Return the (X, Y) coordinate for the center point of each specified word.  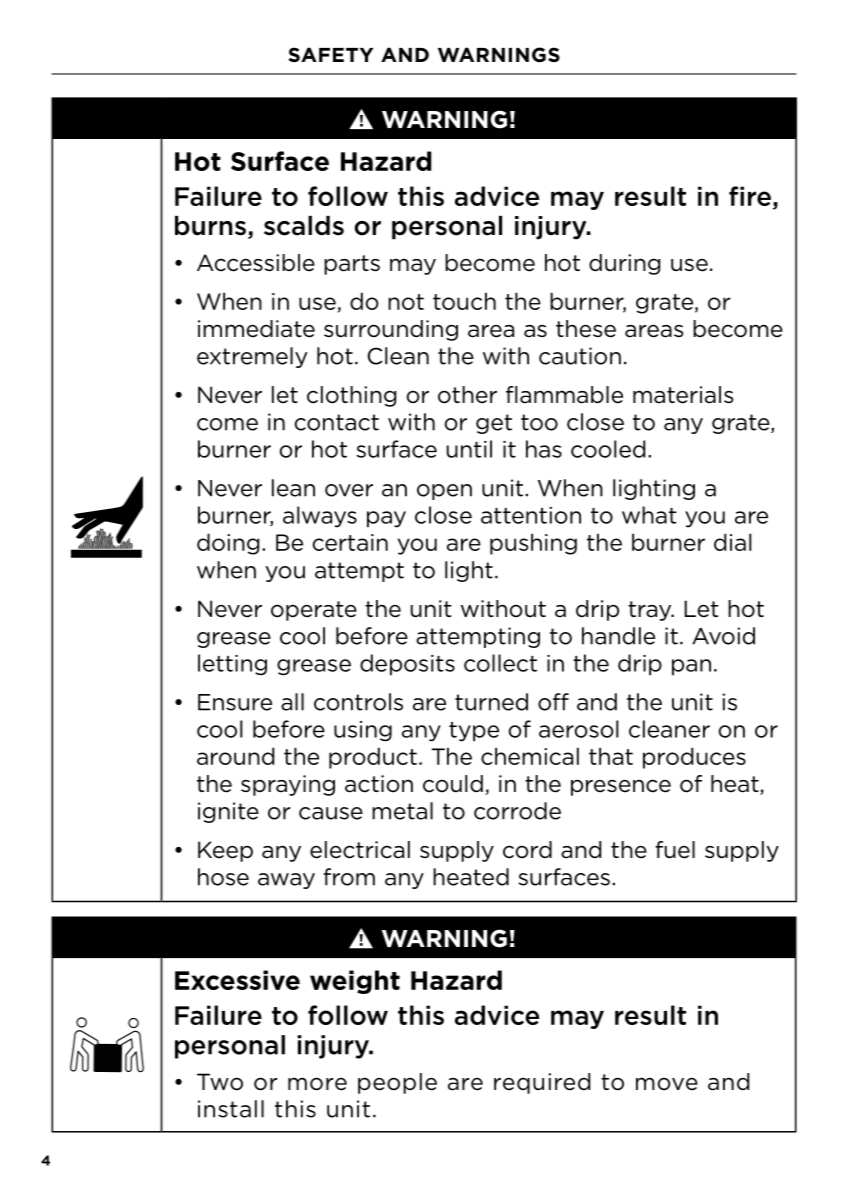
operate (314, 611)
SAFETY (331, 54)
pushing (533, 544)
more (317, 1084)
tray (651, 611)
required (542, 1083)
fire (750, 196)
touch (464, 301)
